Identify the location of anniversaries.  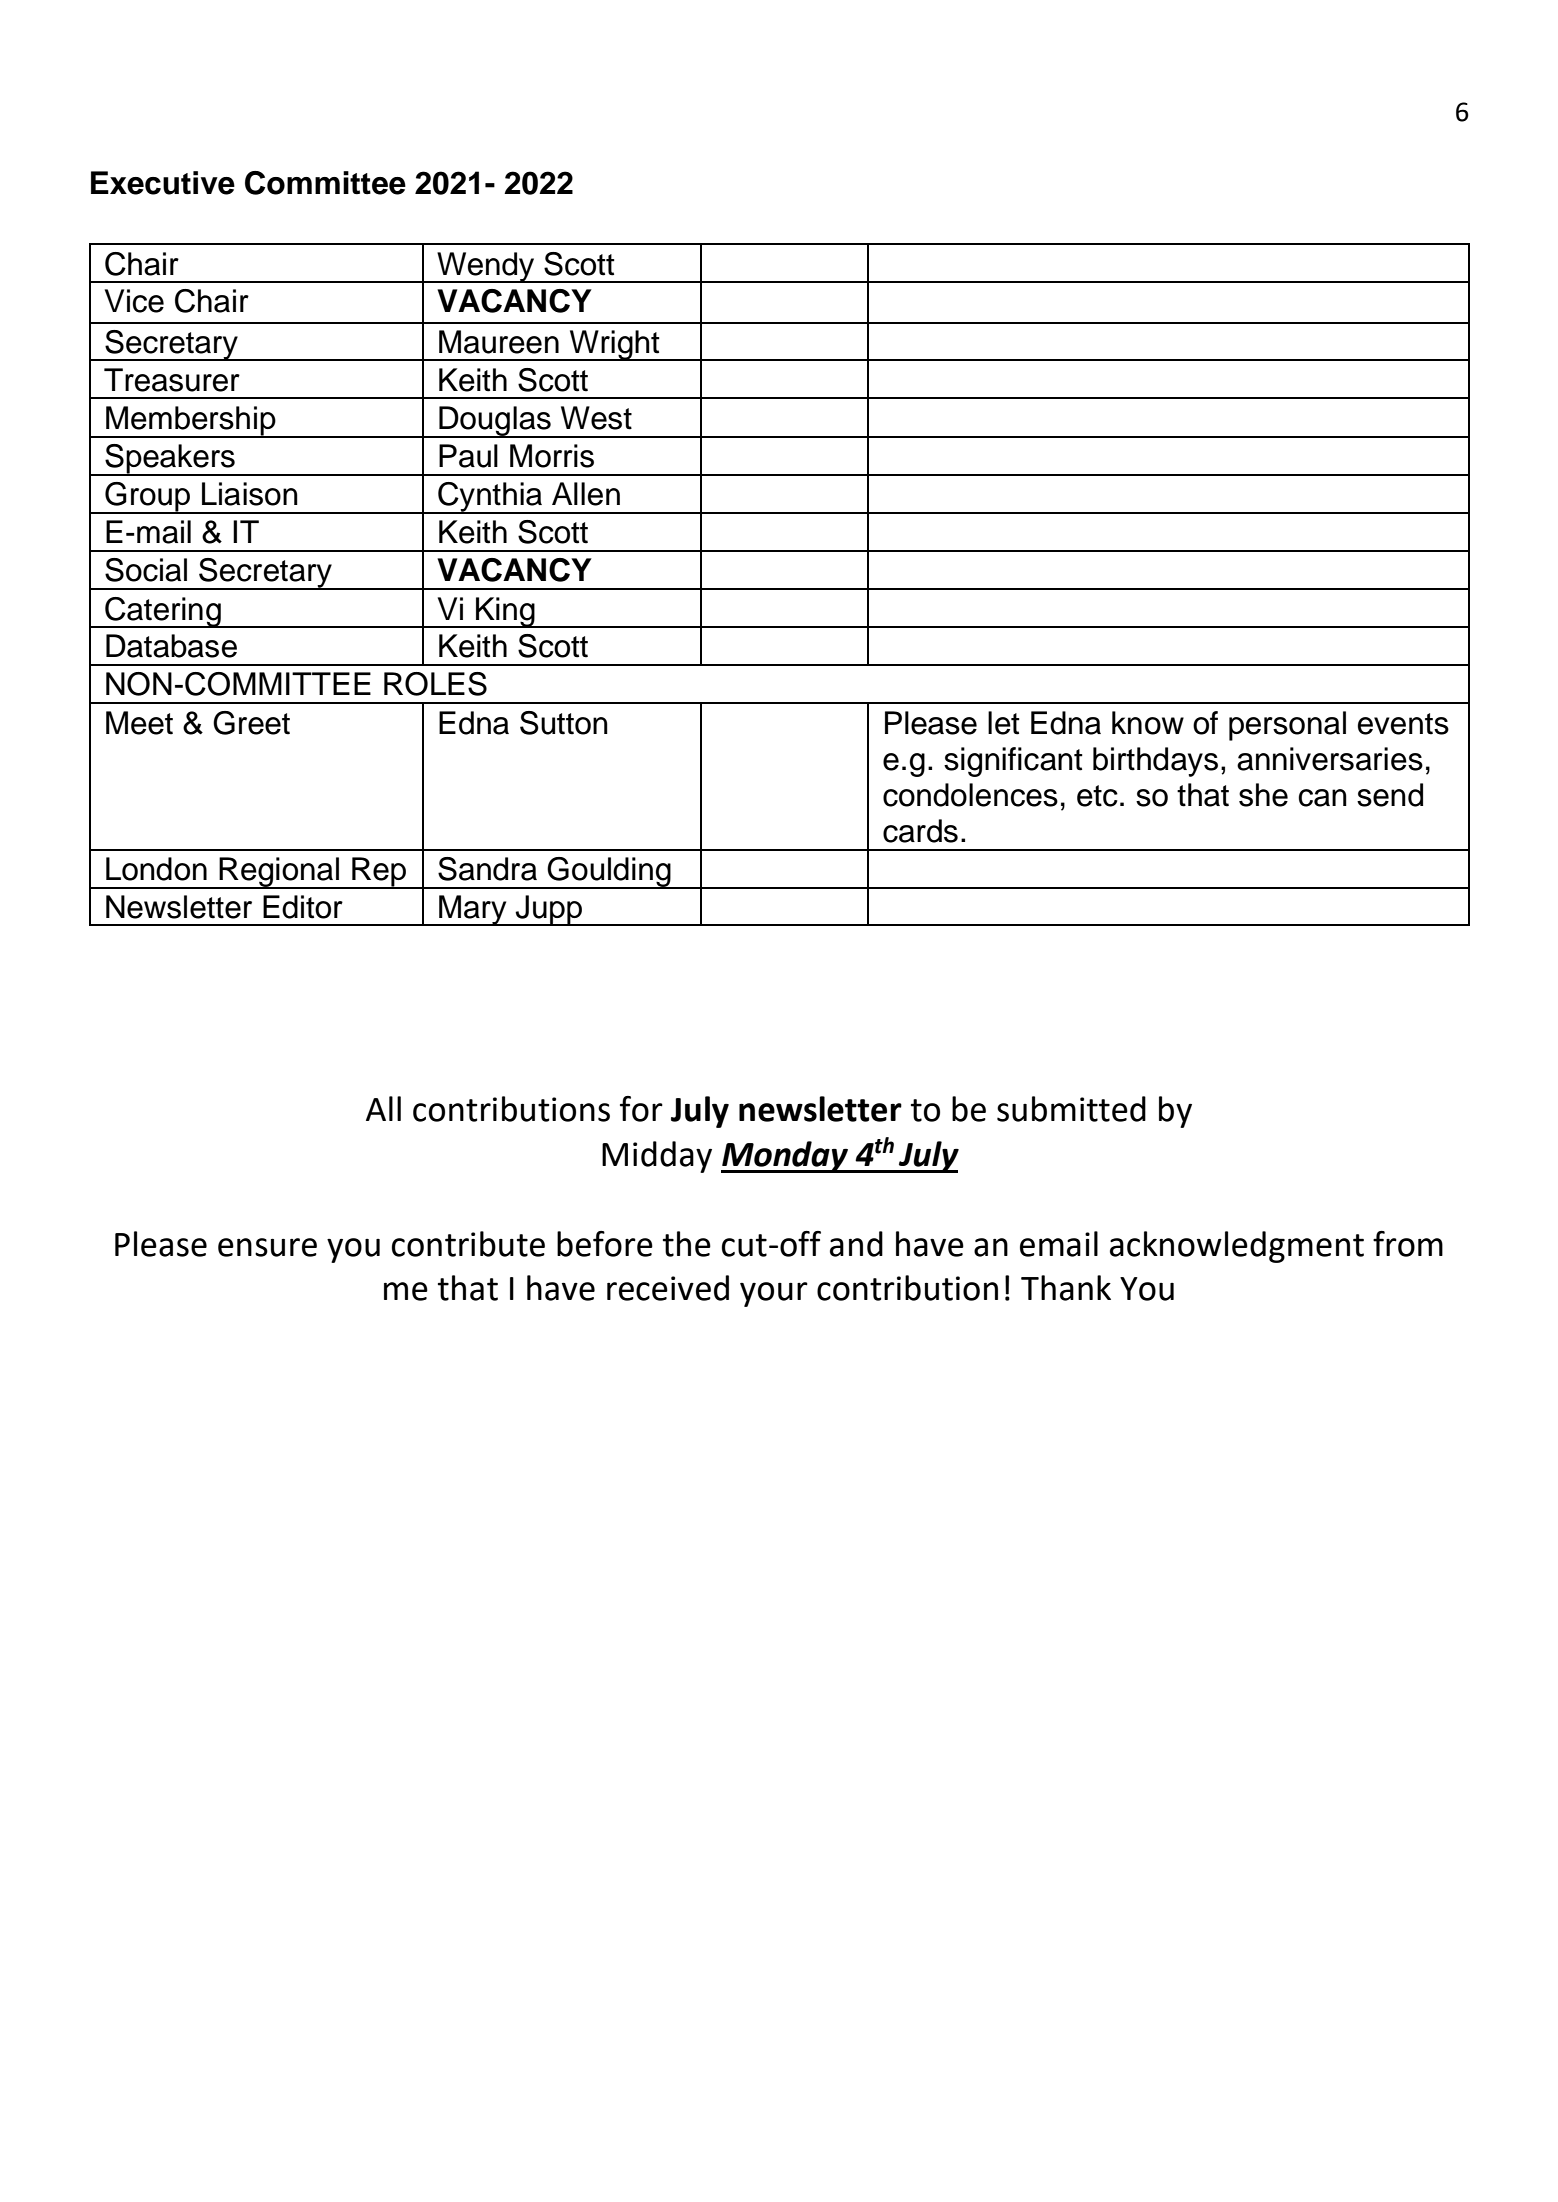
(1330, 759).
